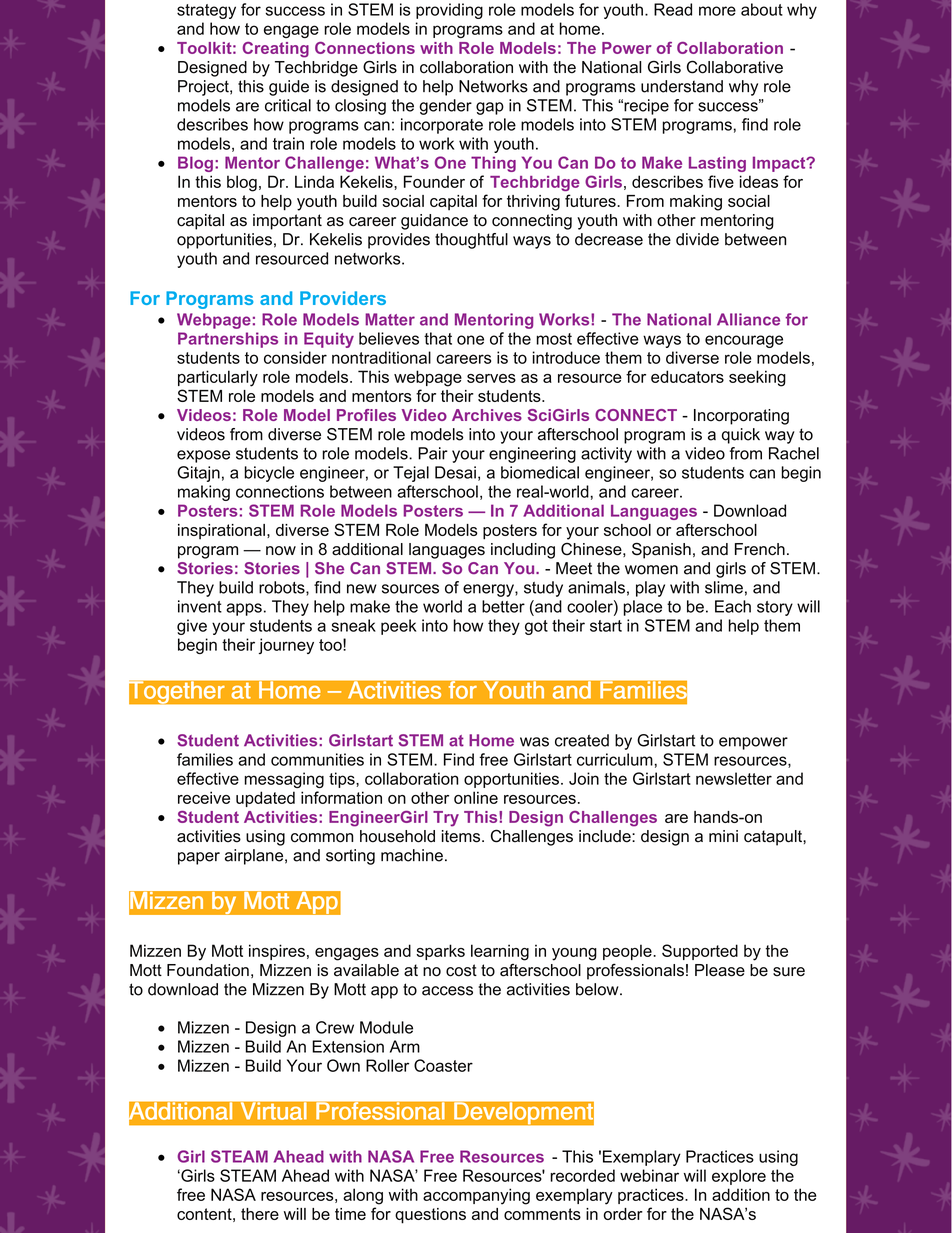  What do you see at coordinates (734, 778) in the screenshot?
I see `newsletter` at bounding box center [734, 778].
